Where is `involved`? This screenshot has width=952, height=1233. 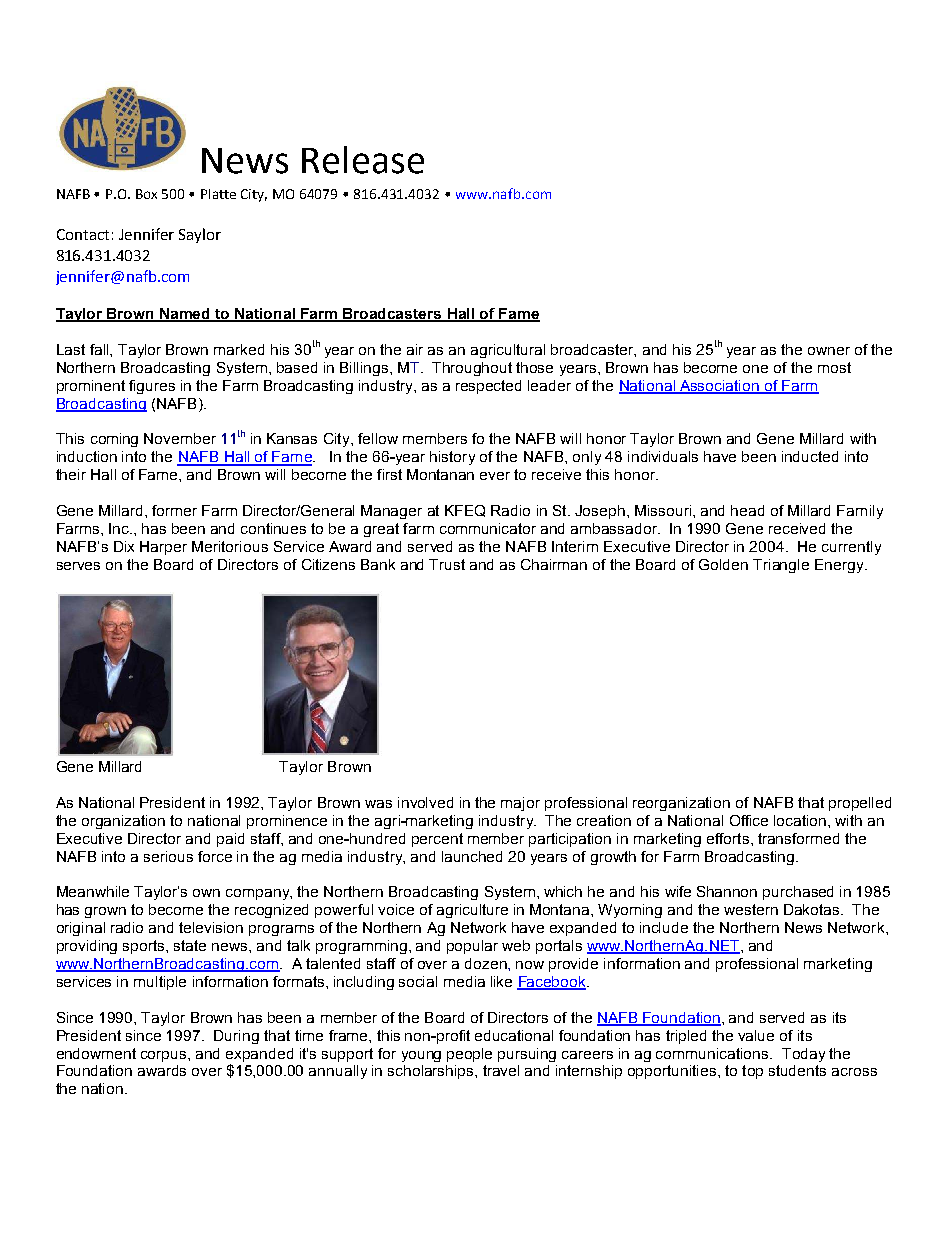
involved is located at coordinates (425, 802).
